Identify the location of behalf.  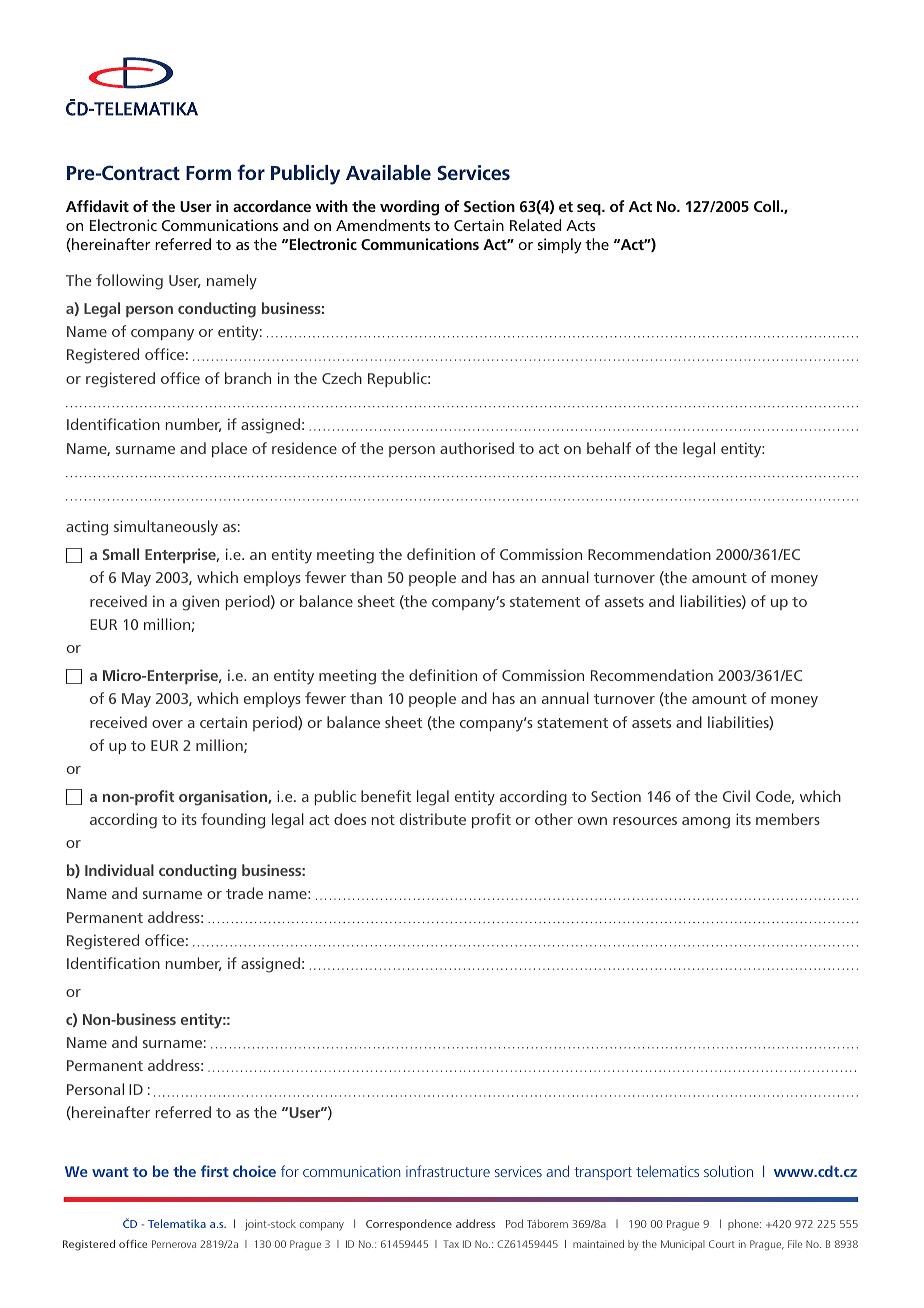
(609, 448).
